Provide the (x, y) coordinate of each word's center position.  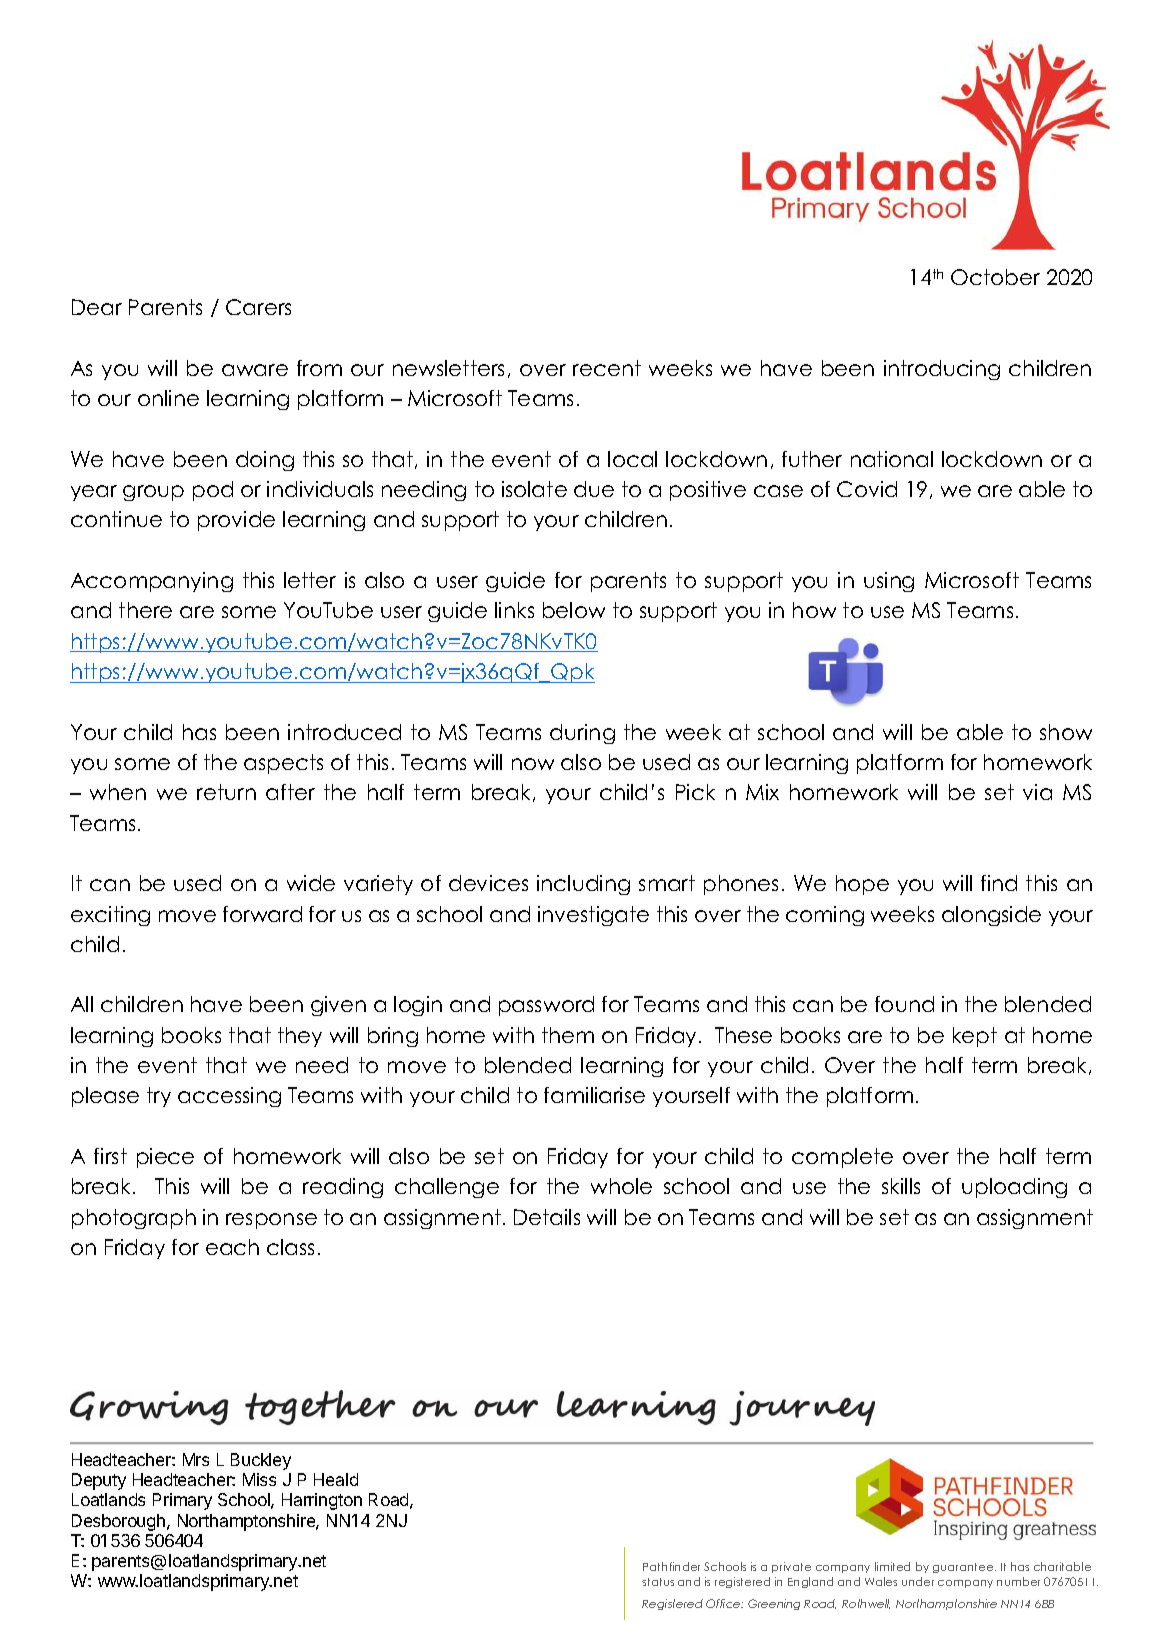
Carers (258, 307)
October (995, 277)
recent (607, 368)
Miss (259, 1479)
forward (262, 914)
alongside (991, 916)
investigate (593, 916)
